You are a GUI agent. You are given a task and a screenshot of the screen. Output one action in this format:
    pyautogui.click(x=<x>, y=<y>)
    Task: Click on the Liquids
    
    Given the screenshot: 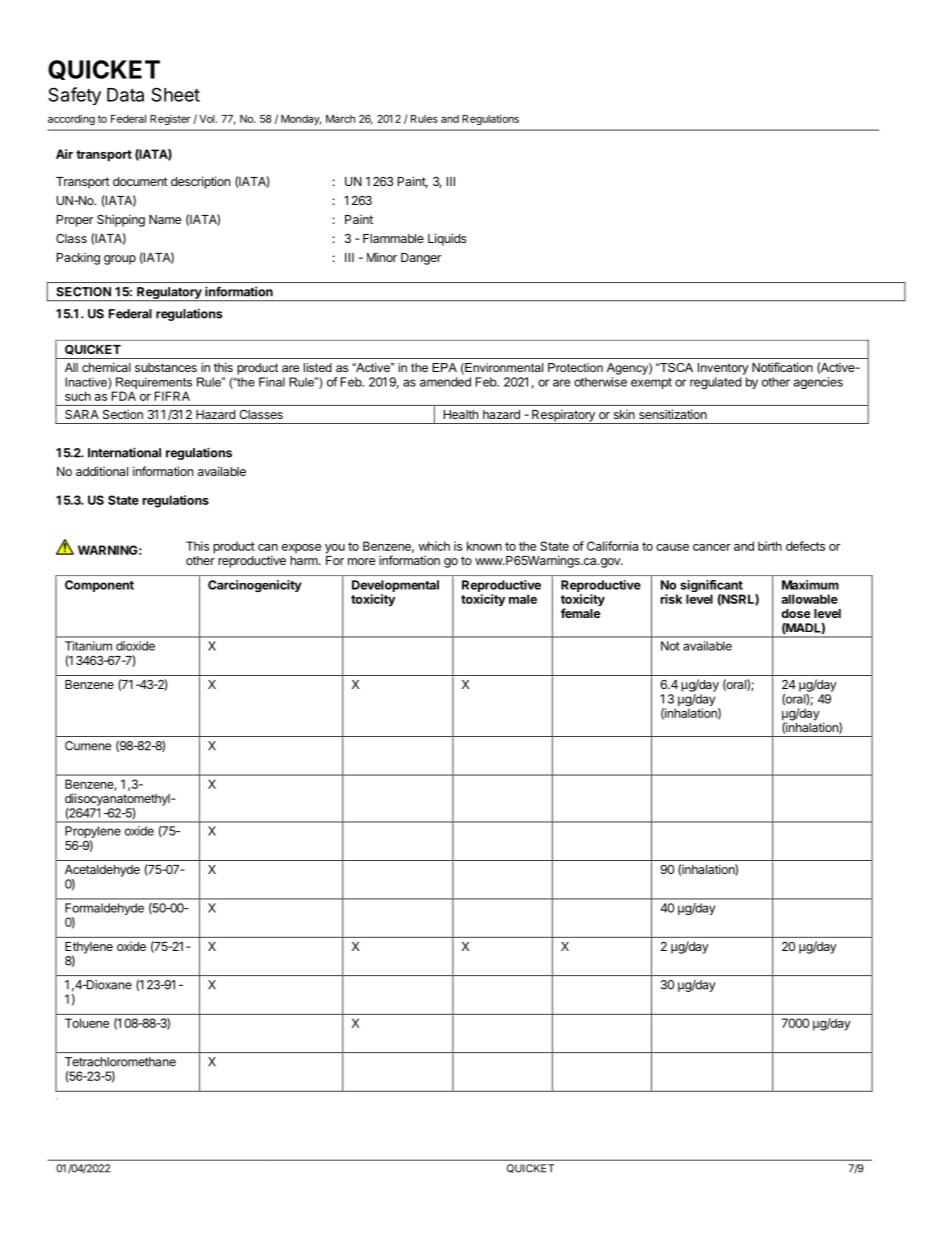 What is the action you would take?
    pyautogui.click(x=447, y=239)
